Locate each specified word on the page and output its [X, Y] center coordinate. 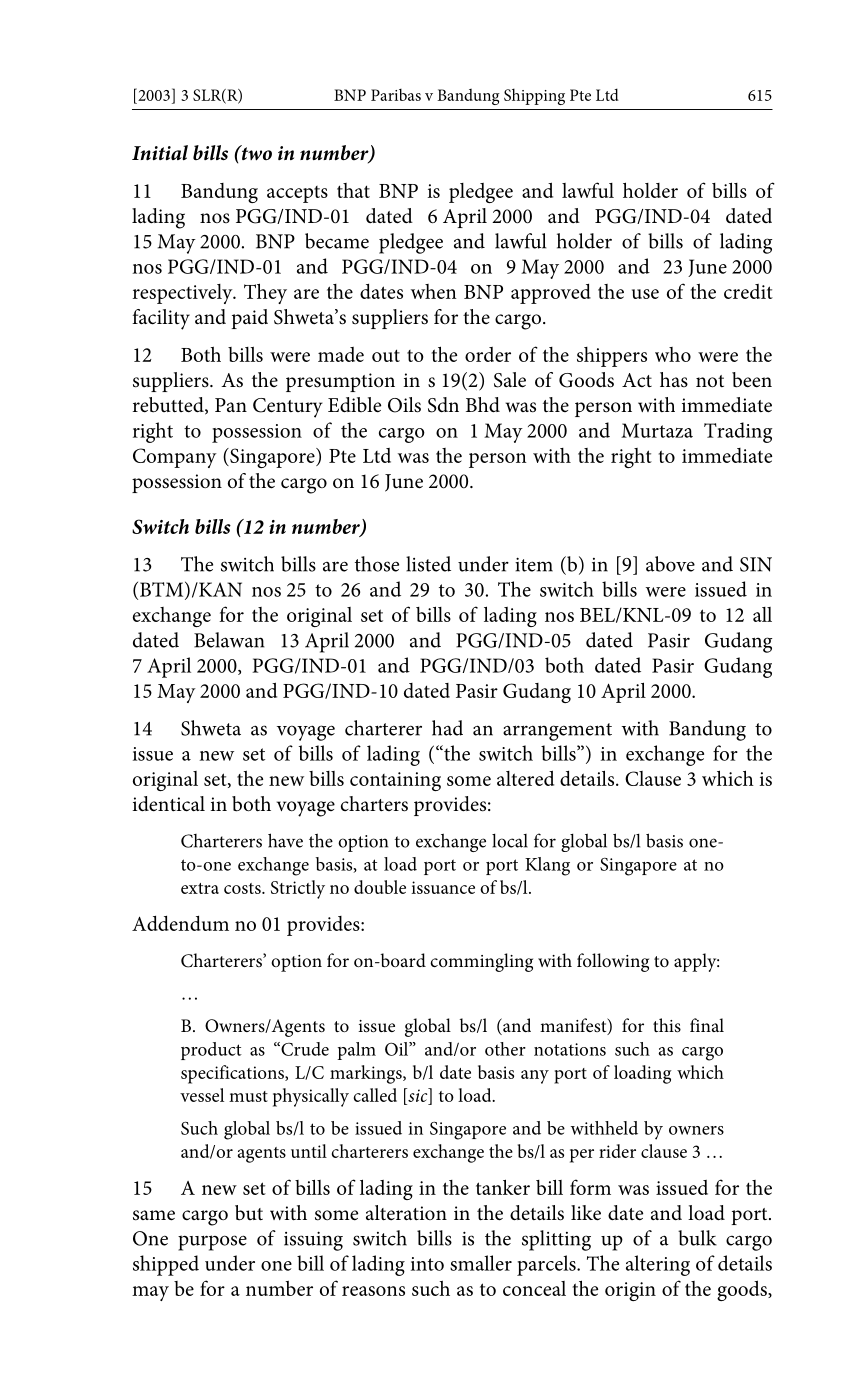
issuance [443, 887]
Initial [160, 153]
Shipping [534, 96]
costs [243, 888]
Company [175, 458]
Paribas [396, 95]
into [427, 1264]
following [613, 962]
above [670, 564]
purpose [212, 1243]
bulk [697, 1238]
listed [428, 564]
